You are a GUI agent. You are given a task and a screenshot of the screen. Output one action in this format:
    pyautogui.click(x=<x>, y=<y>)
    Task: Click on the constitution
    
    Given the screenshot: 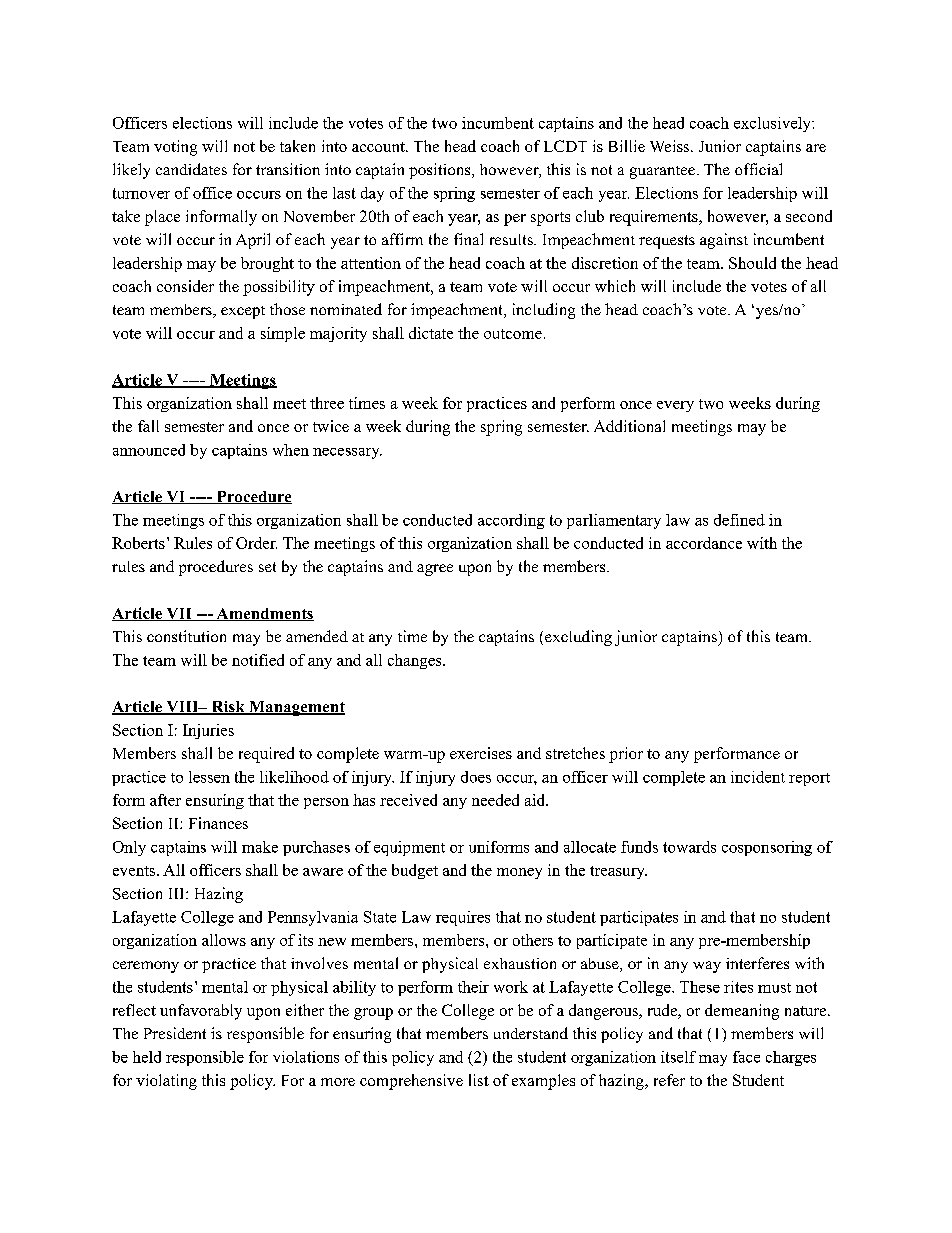 What is the action you would take?
    pyautogui.click(x=186, y=636)
